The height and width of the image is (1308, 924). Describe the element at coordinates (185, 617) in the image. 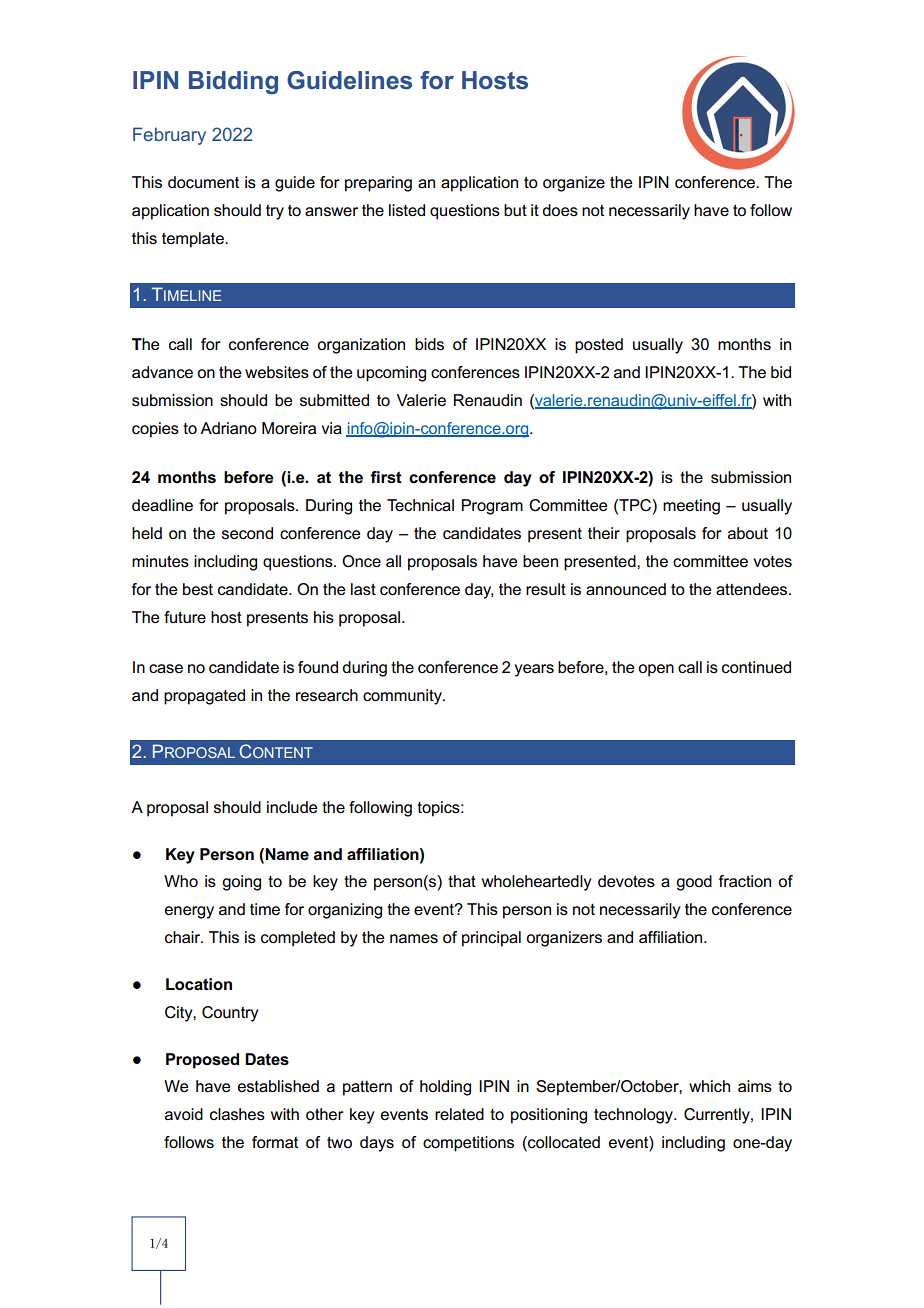

I see `future` at that location.
